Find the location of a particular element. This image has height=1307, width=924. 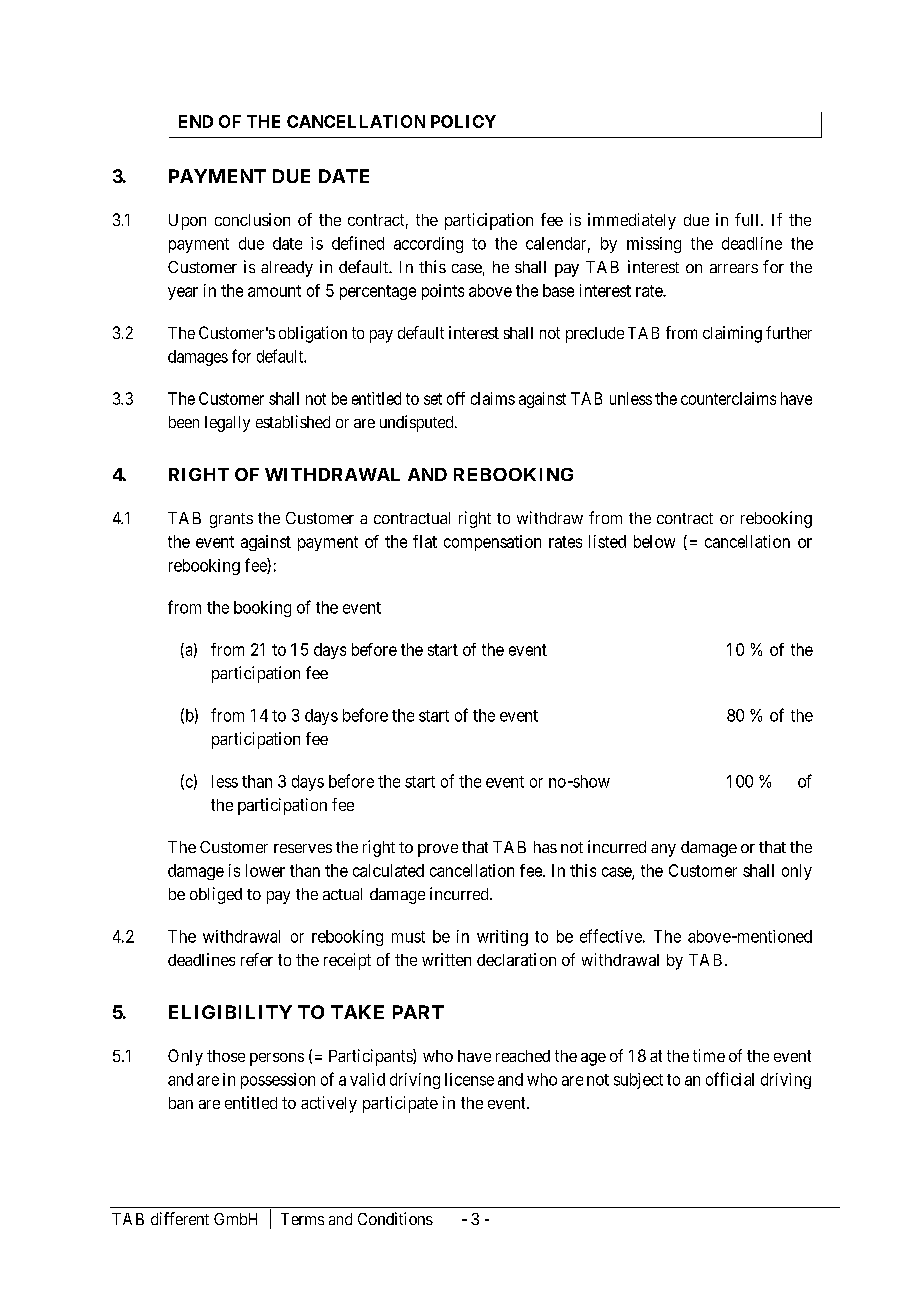

POLICY is located at coordinates (463, 121).
